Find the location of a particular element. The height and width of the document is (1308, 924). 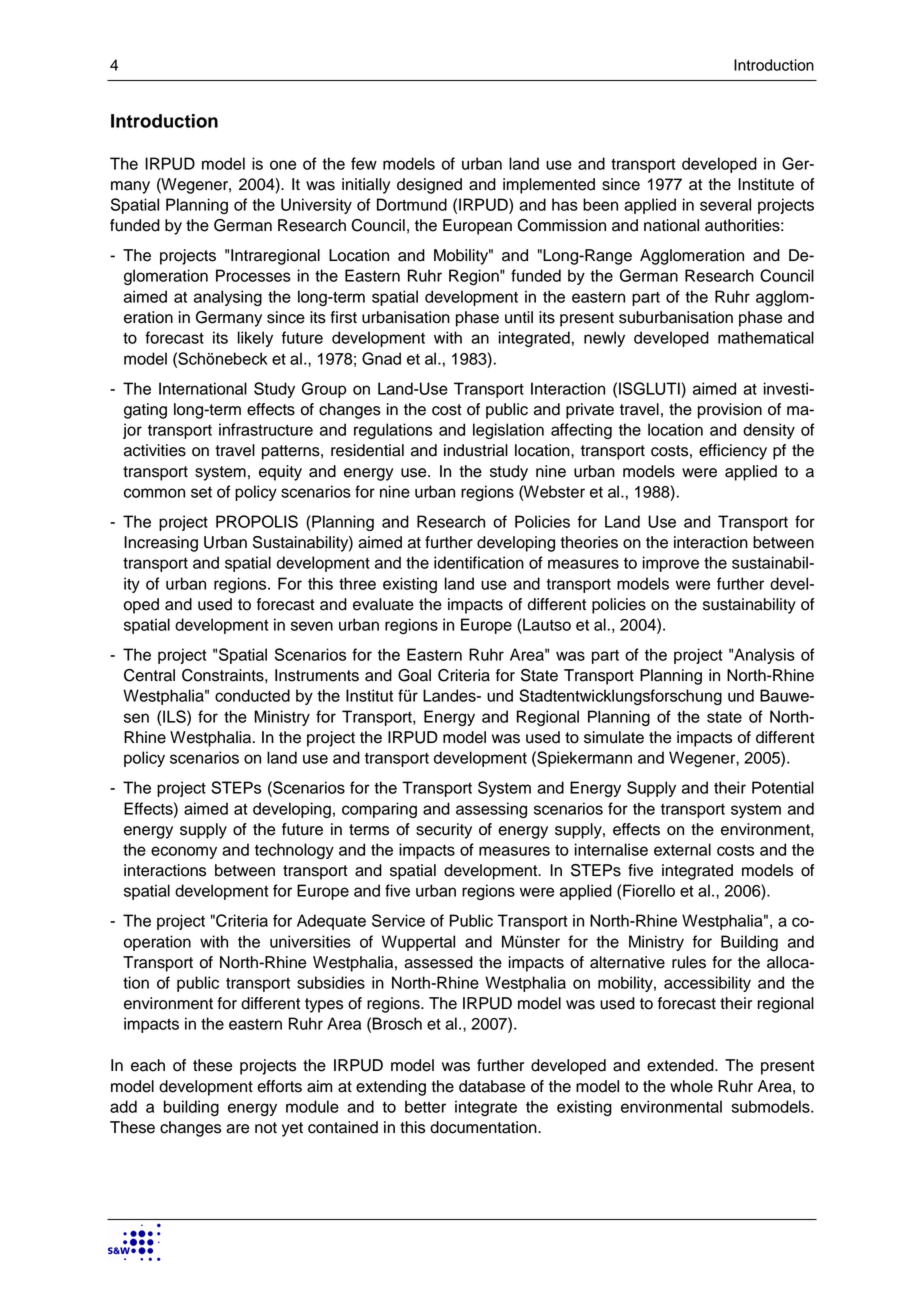

industrial is located at coordinates (476, 450).
